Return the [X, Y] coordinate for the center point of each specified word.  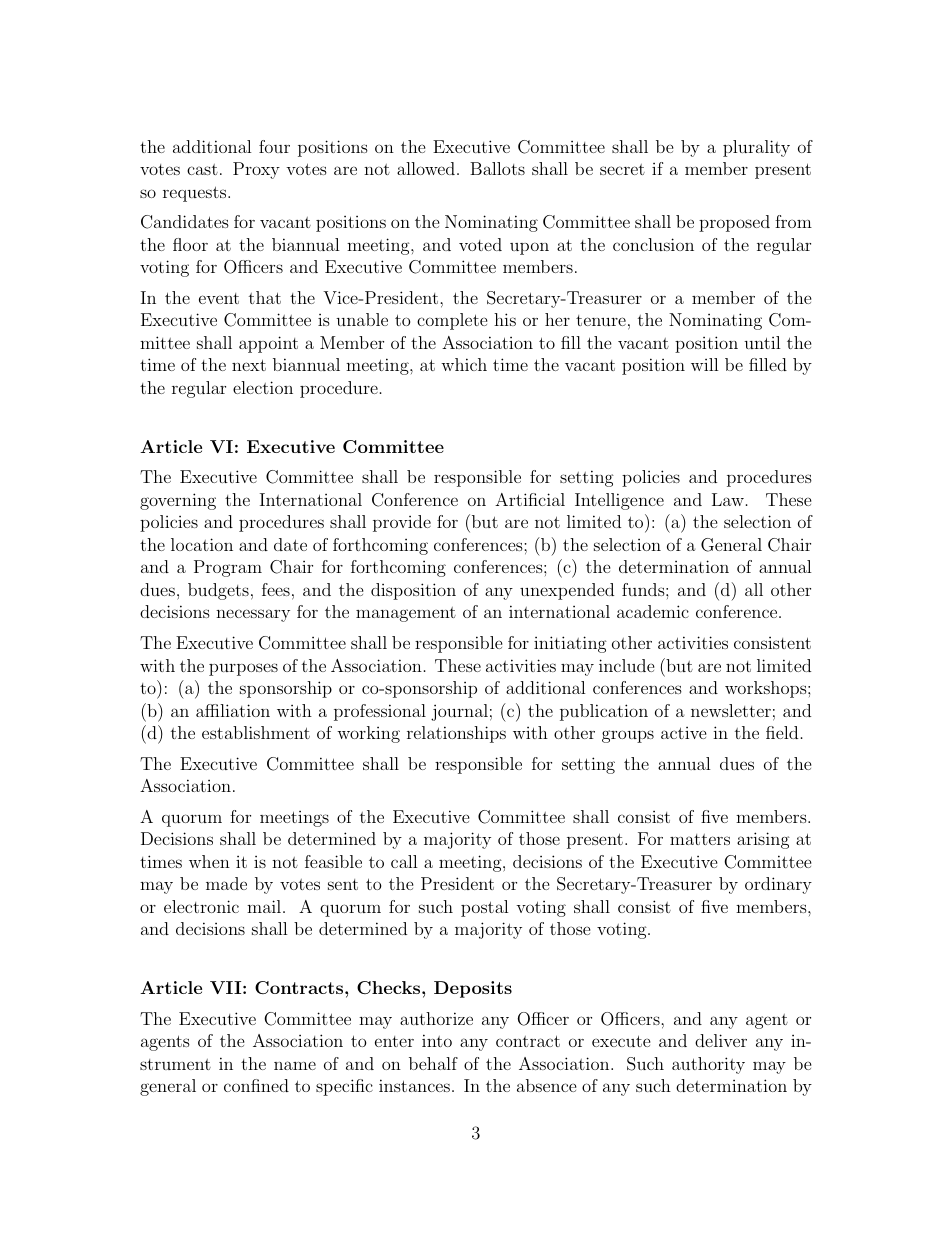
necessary [253, 615]
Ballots [497, 168]
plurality [756, 148]
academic [653, 611]
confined [256, 1085]
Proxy [256, 170]
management [406, 614]
